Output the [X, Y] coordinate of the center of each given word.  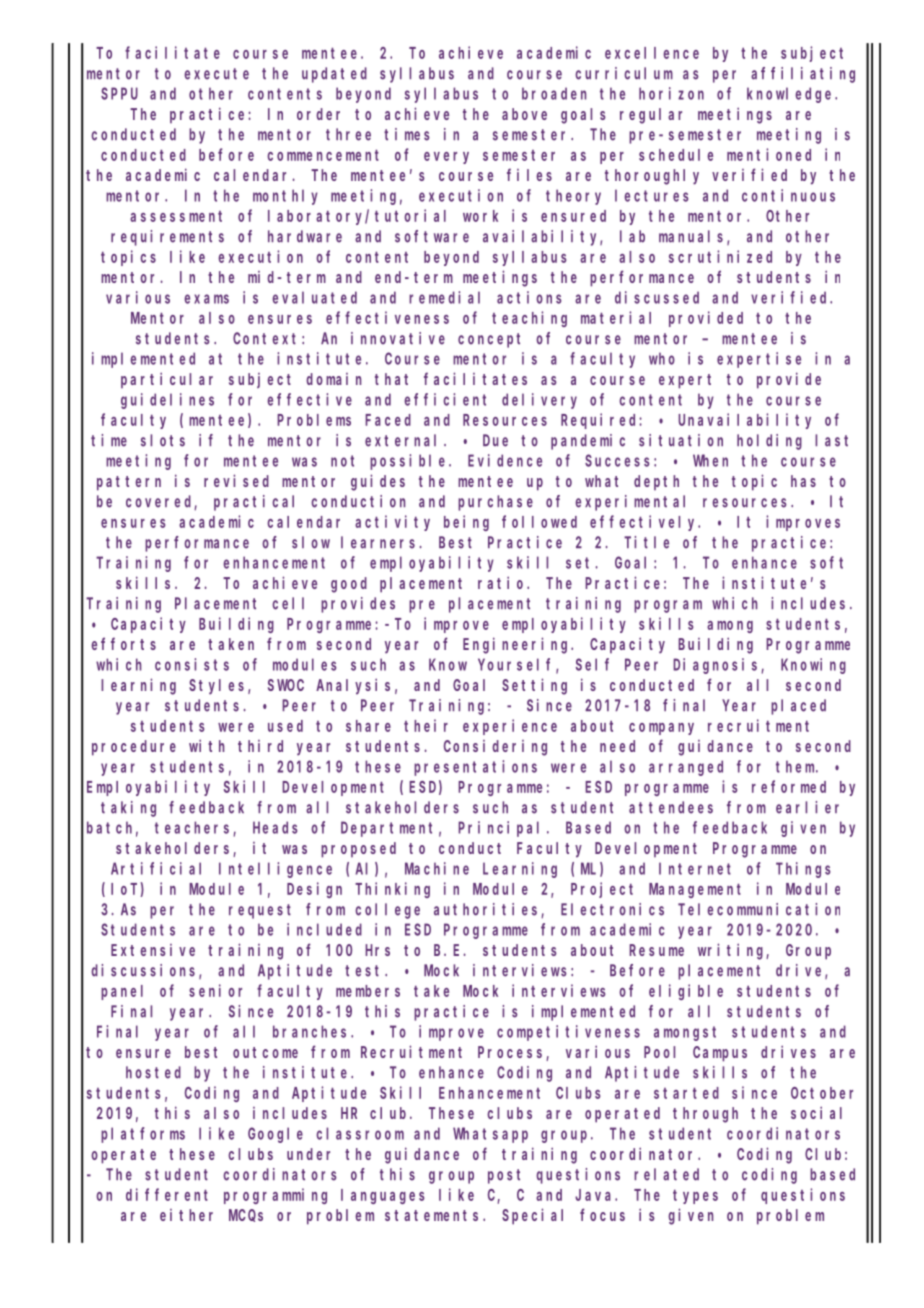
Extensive [153, 950]
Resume [656, 950]
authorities [488, 910]
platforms [143, 1135]
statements [434, 1215]
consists [192, 664]
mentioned [769, 154]
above [524, 114]
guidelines [167, 401]
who [662, 358]
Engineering [517, 645]
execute [216, 74]
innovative [398, 338]
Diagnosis [715, 666]
